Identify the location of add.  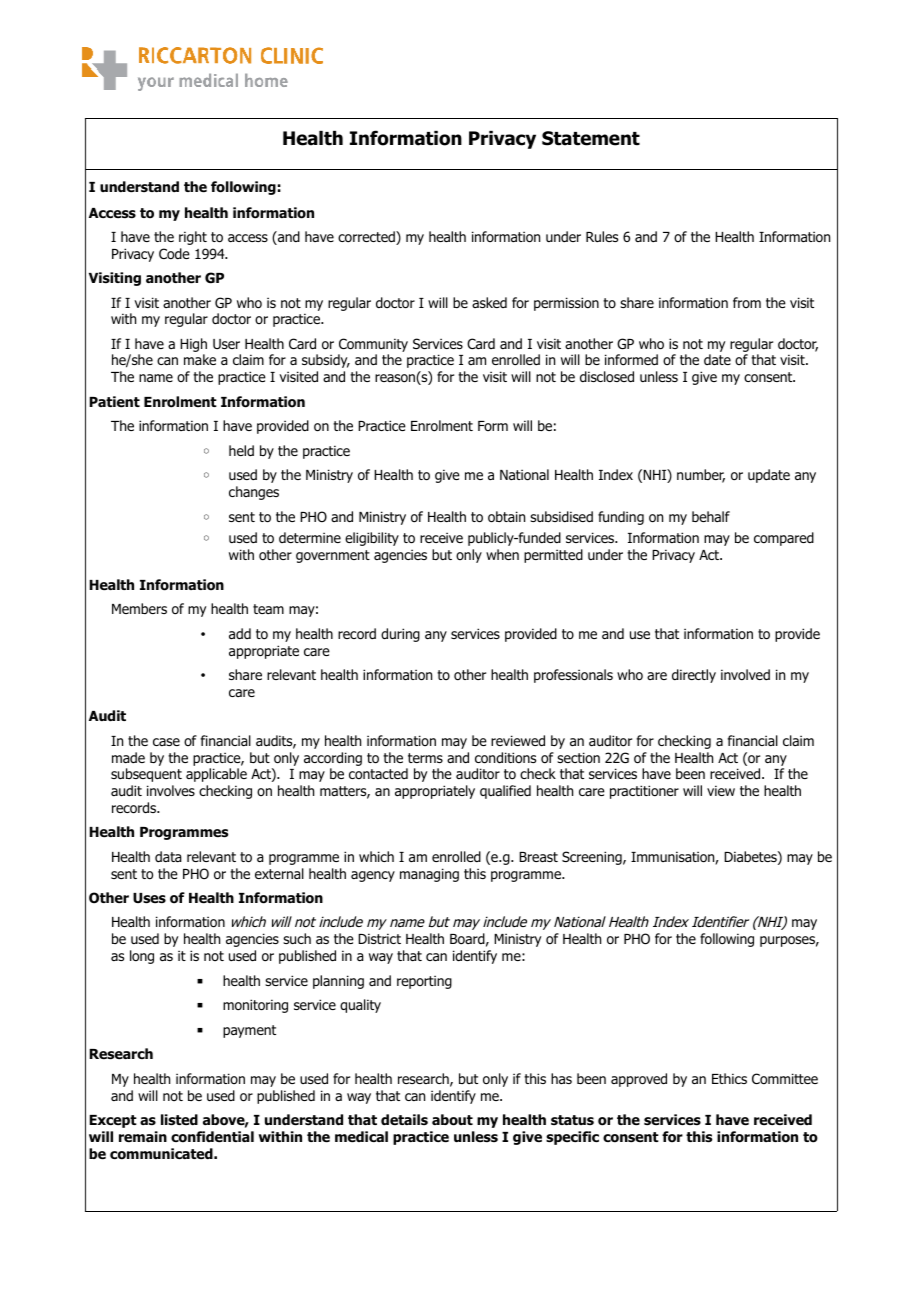
(240, 633).
